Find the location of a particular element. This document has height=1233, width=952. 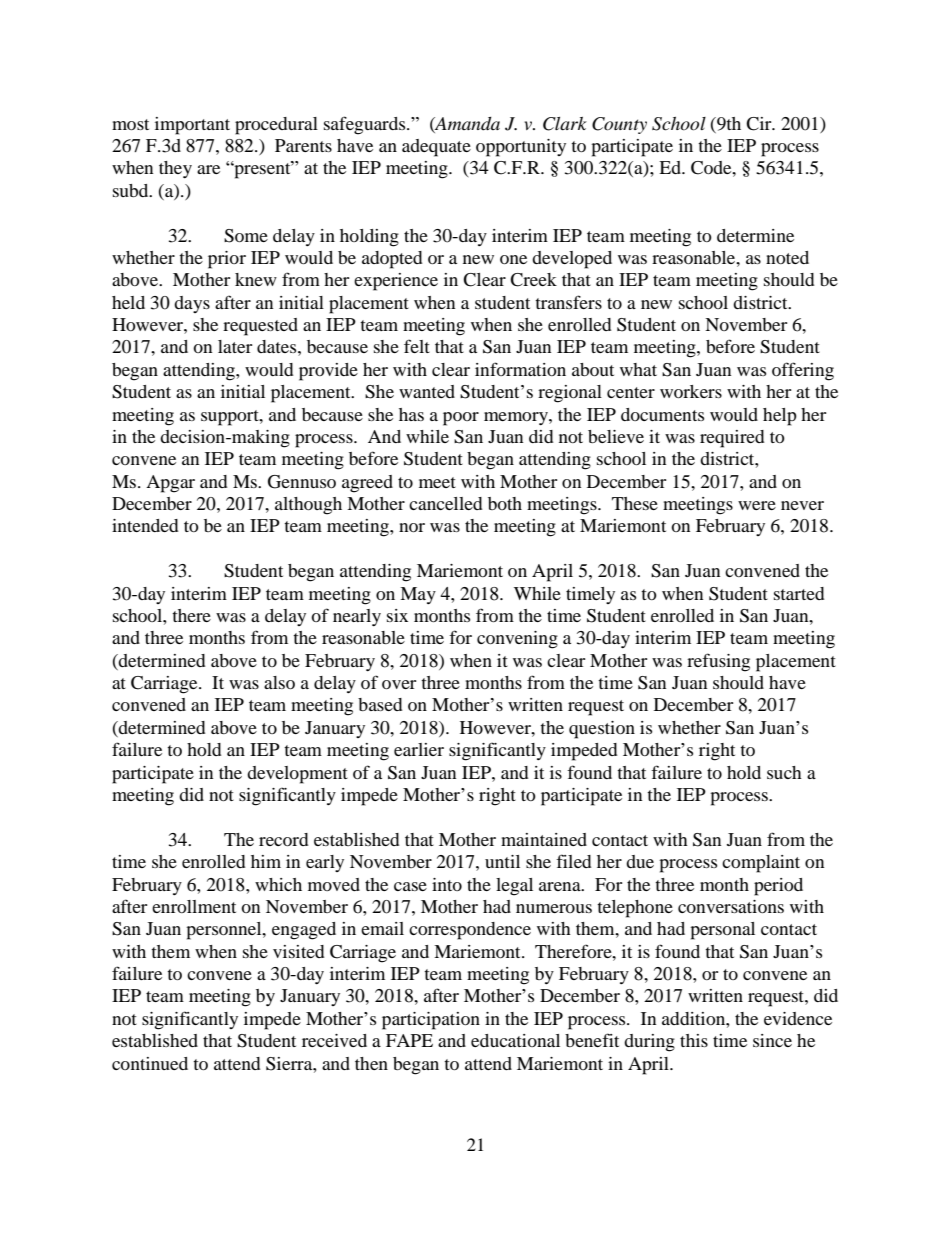

until is located at coordinates (502, 861).
